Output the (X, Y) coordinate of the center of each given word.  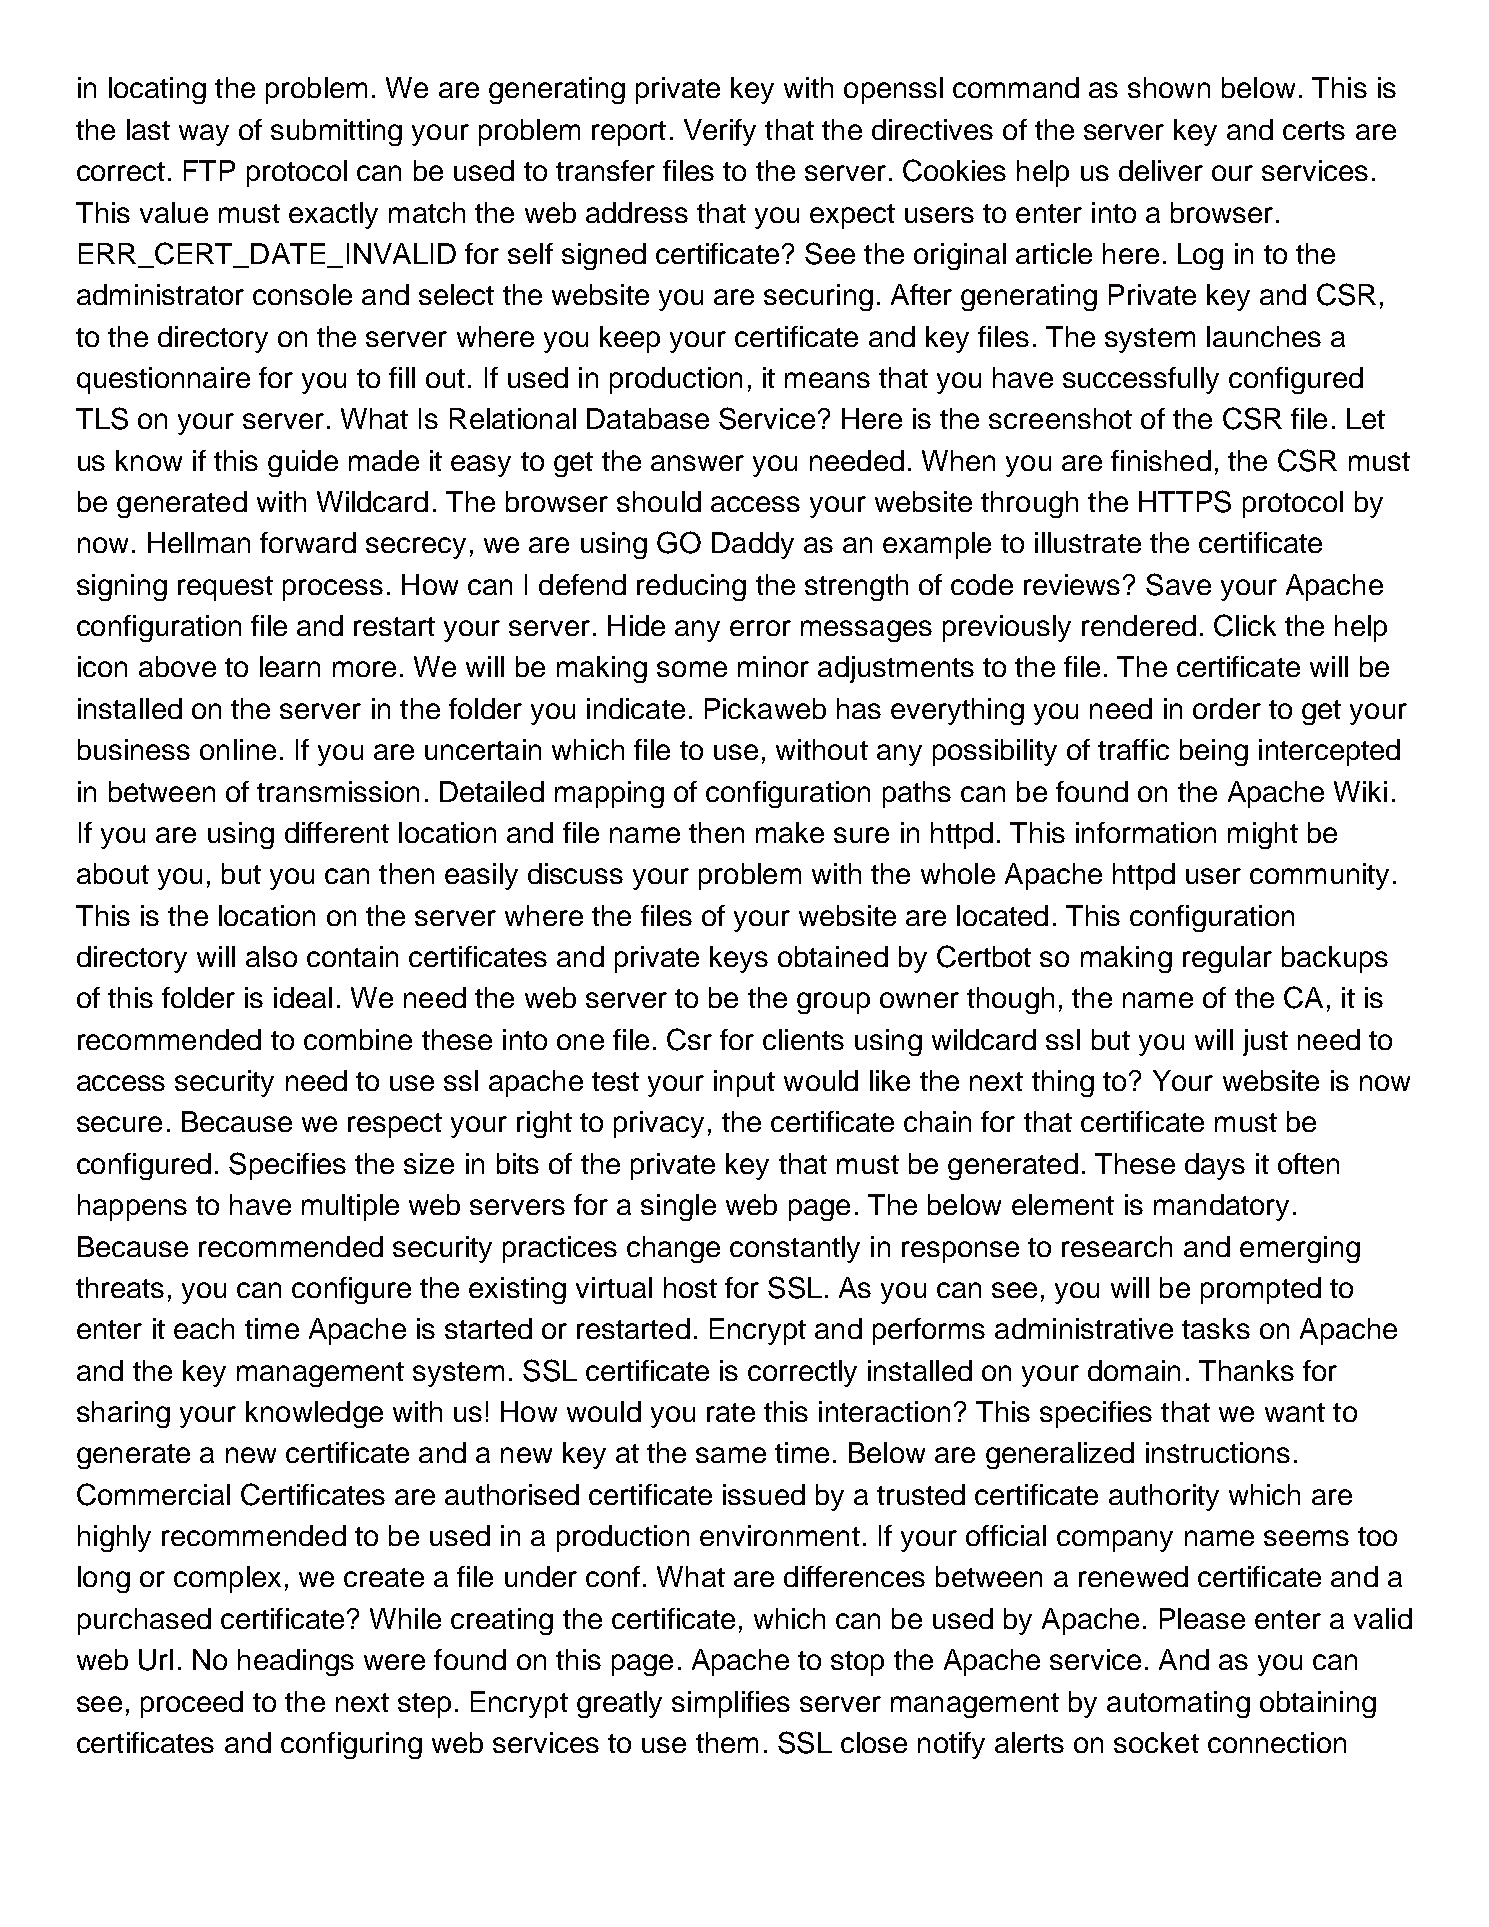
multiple (350, 1207)
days (1215, 1166)
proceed (192, 1704)
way (204, 135)
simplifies (731, 1704)
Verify (720, 132)
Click (1245, 625)
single (678, 1207)
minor (773, 666)
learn (290, 666)
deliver (1161, 170)
